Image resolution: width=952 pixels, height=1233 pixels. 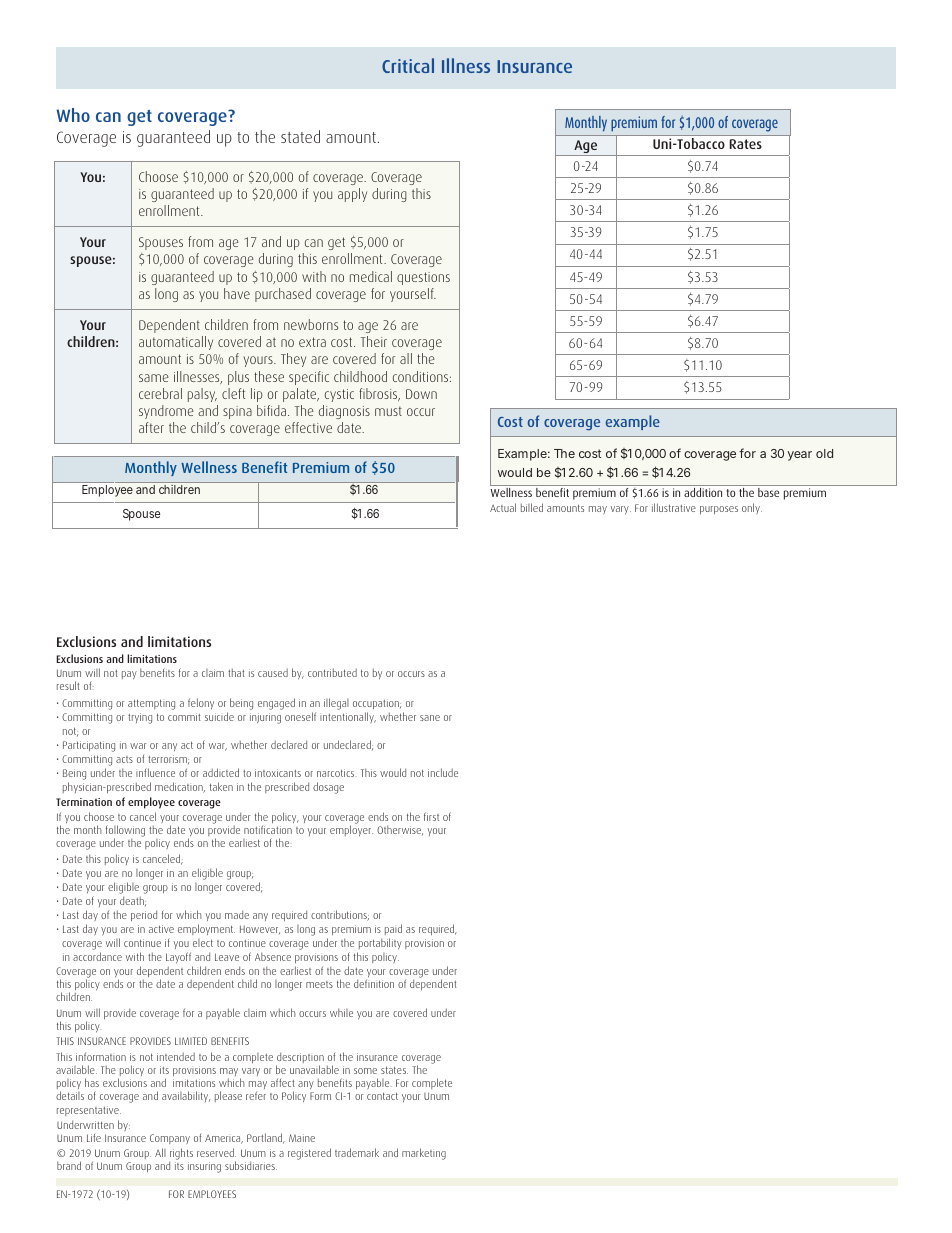 I want to click on contributed, so click(x=332, y=672).
